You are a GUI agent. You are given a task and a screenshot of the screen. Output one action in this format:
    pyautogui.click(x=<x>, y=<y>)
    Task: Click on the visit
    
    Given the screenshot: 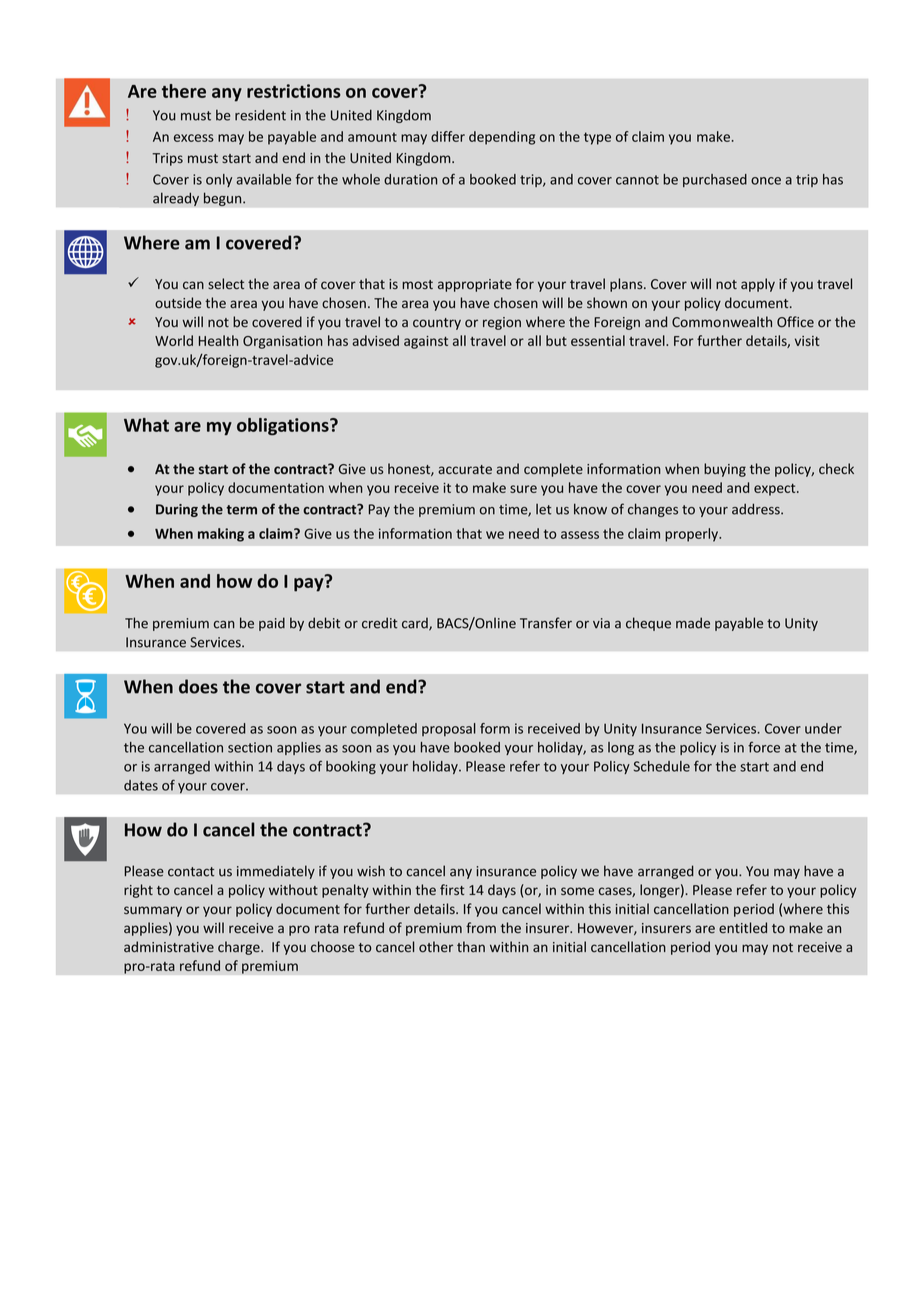 What is the action you would take?
    pyautogui.click(x=807, y=341)
